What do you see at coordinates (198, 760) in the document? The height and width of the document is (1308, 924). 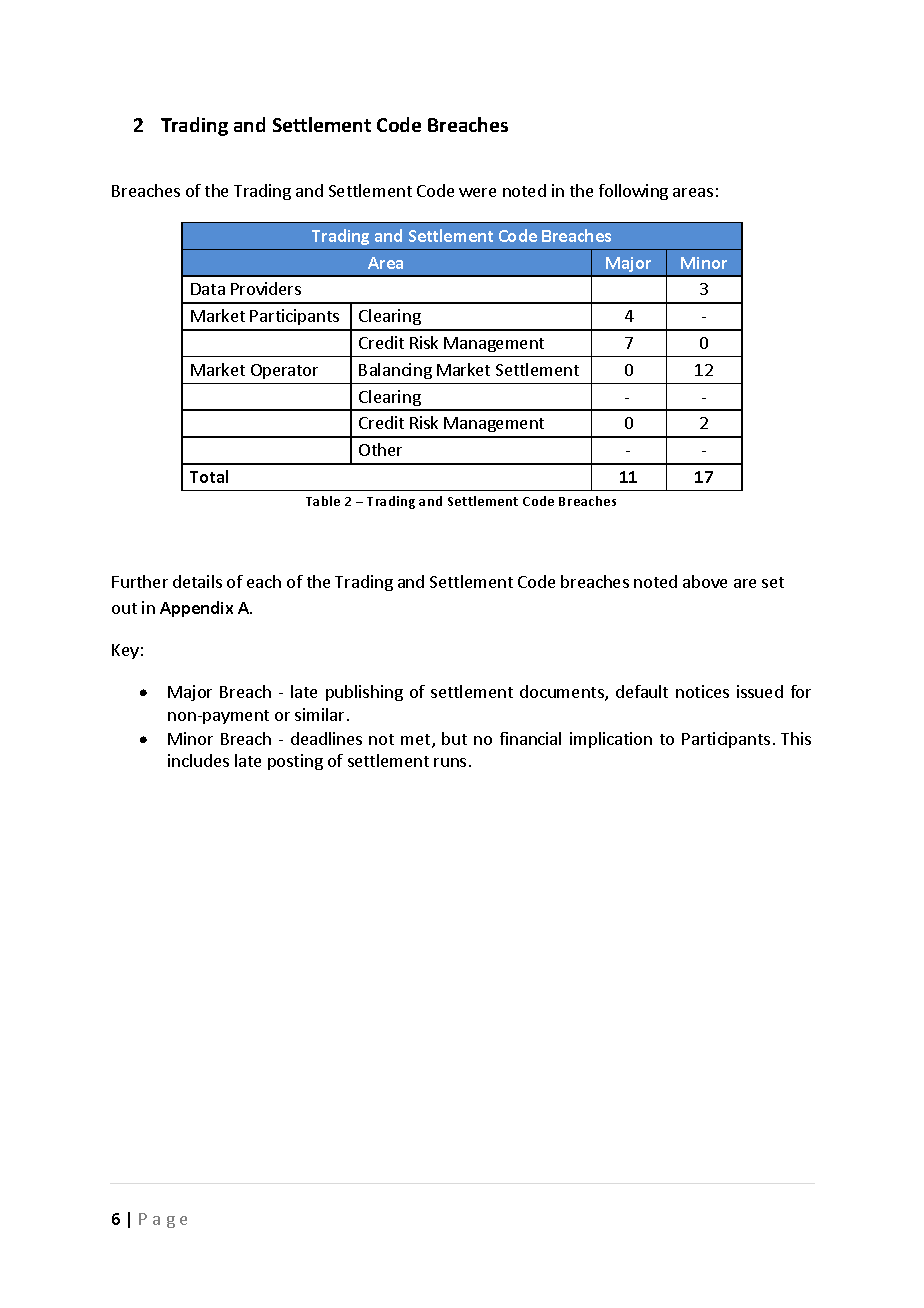 I see `includes` at bounding box center [198, 760].
